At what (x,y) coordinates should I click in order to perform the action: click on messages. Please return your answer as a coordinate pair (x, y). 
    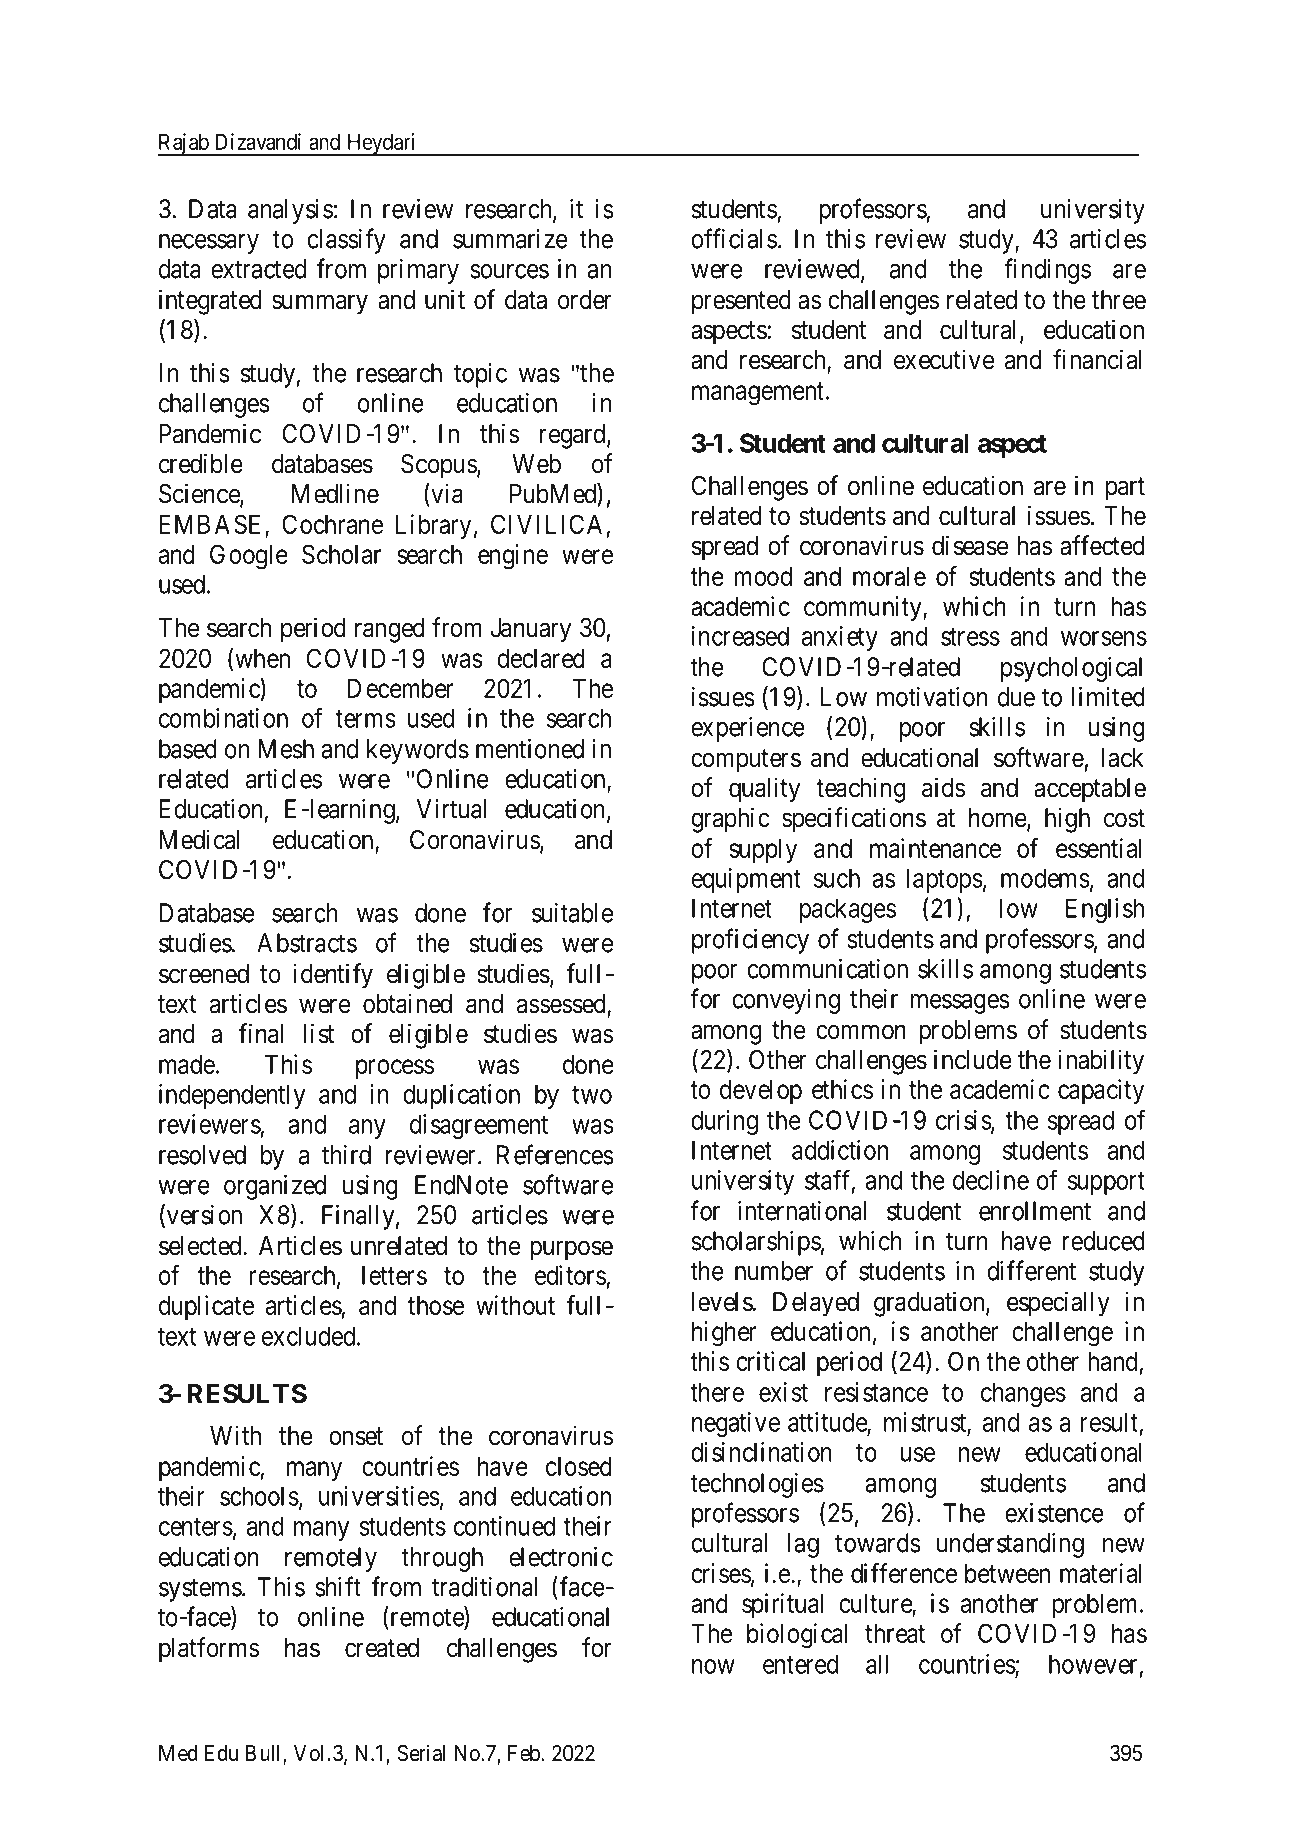
    Looking at the image, I should click on (960, 1004).
